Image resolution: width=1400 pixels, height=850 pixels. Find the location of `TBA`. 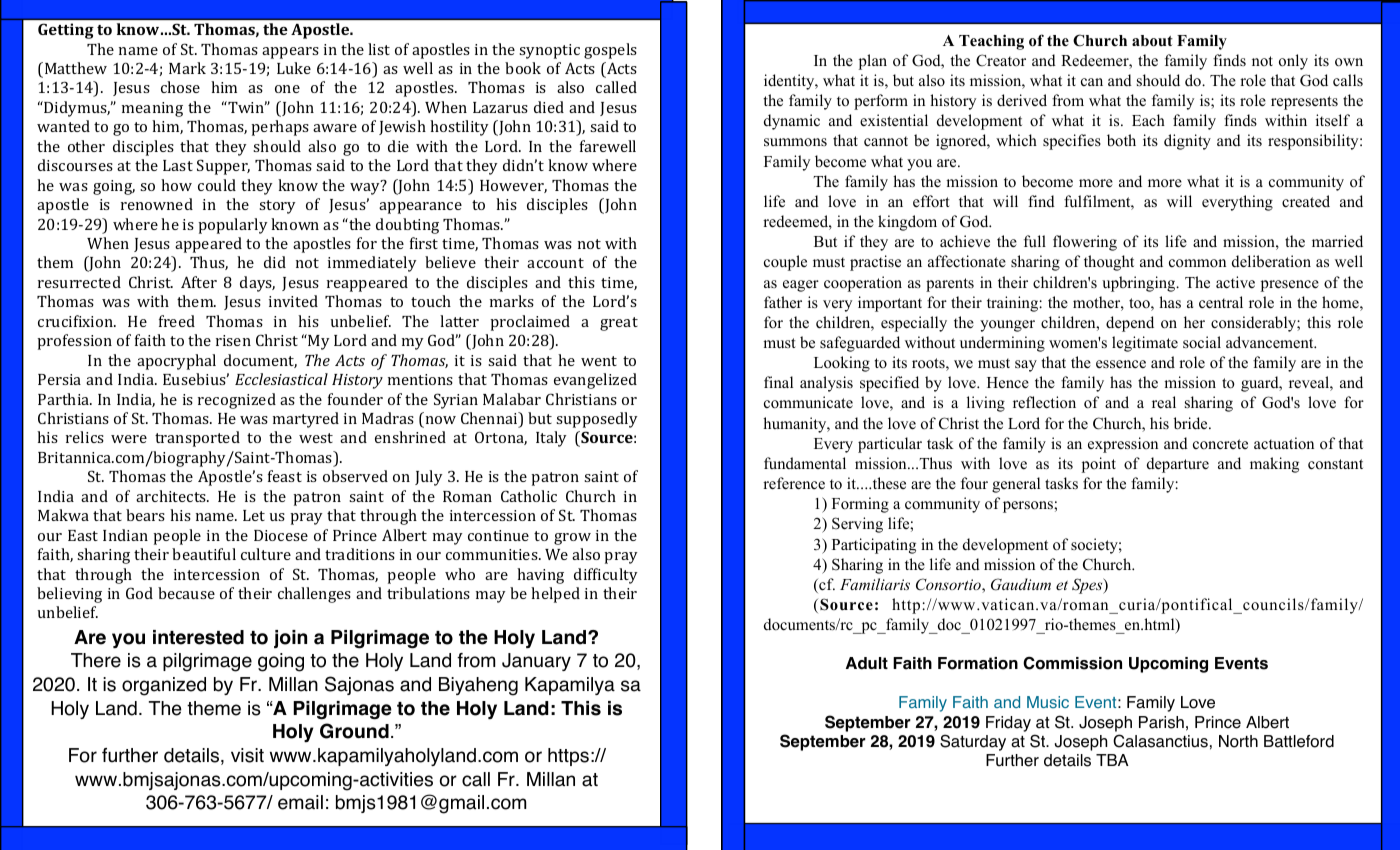

TBA is located at coordinates (1112, 760).
